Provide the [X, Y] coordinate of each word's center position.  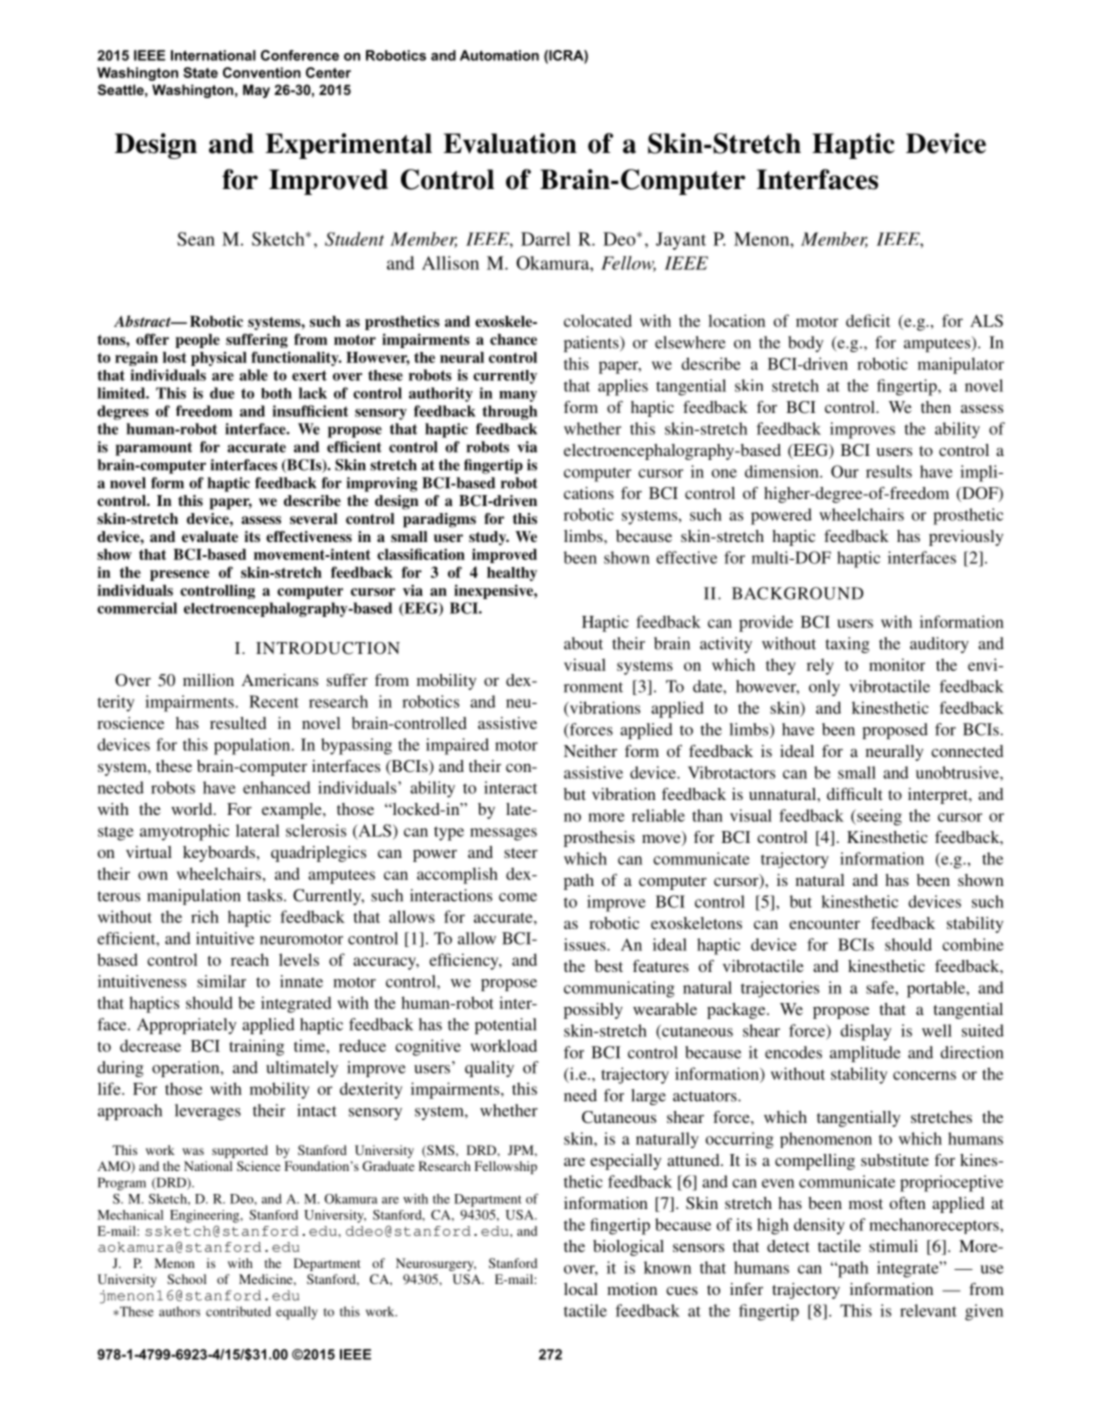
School [187, 1279]
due [222, 393]
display [865, 1032]
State [200, 72]
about [583, 643]
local [581, 1289]
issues [586, 944]
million [208, 680]
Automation [499, 55]
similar [221, 981]
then [936, 407]
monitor [897, 664]
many [518, 396]
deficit [868, 320]
